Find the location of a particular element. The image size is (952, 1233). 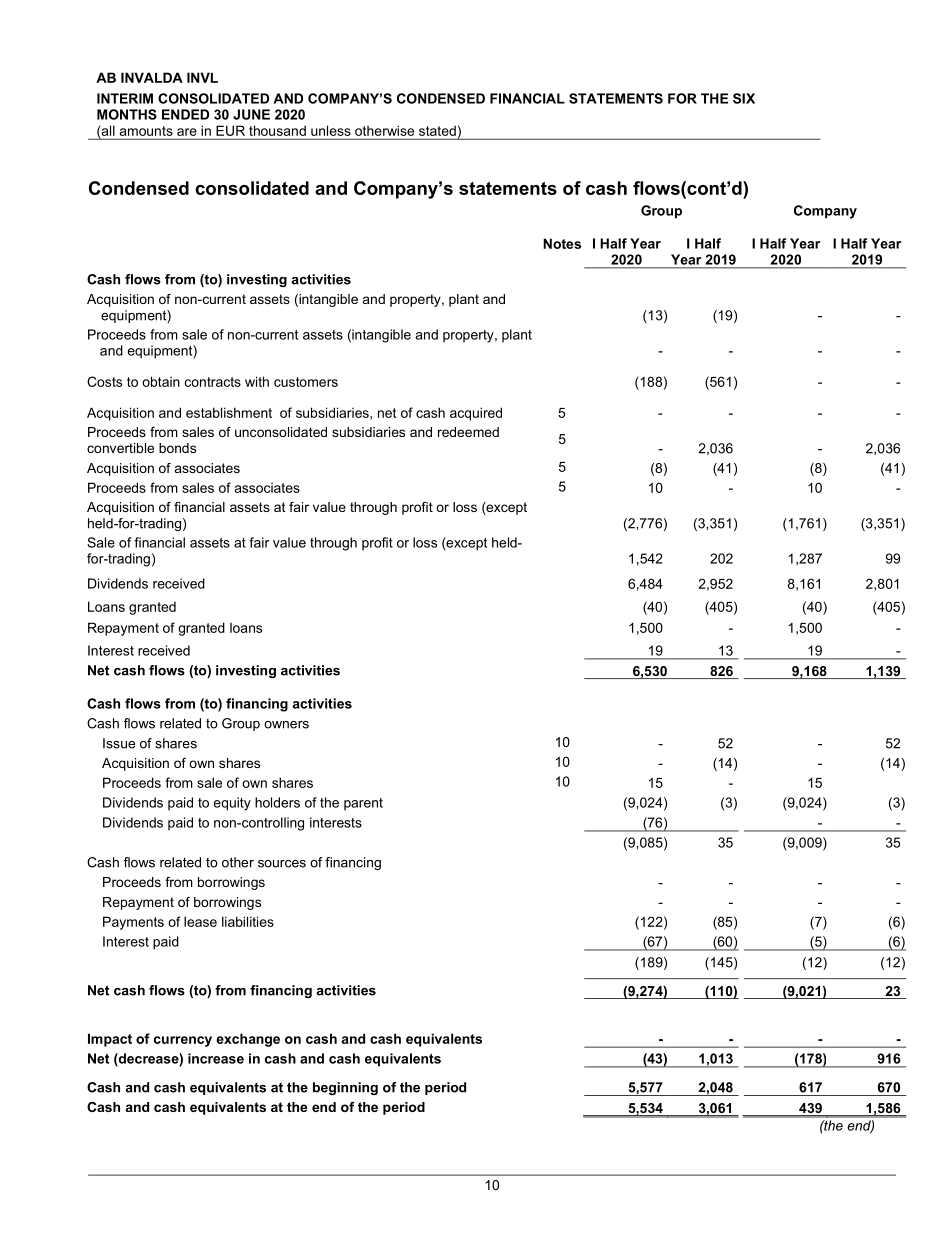

unless is located at coordinates (331, 131).
